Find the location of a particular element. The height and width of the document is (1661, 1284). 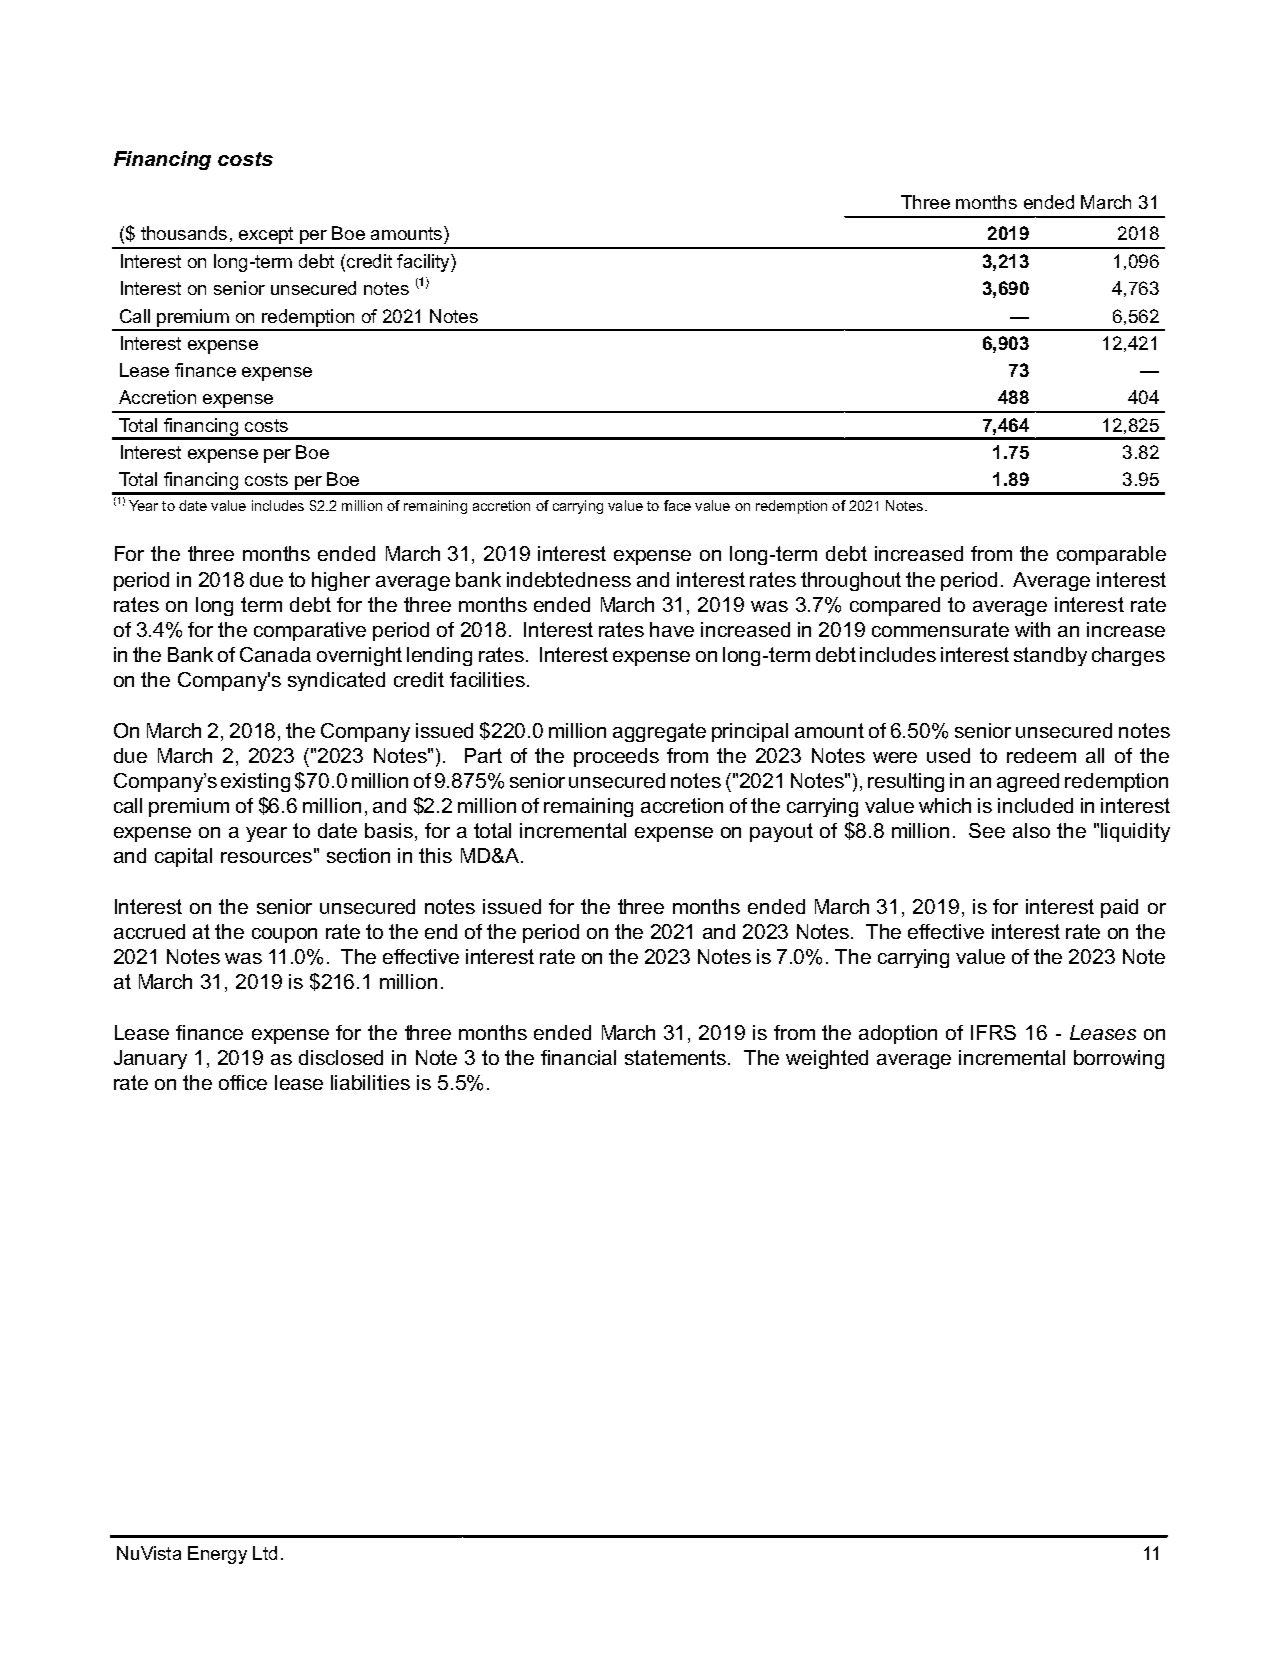

comparable is located at coordinates (1111, 555).
